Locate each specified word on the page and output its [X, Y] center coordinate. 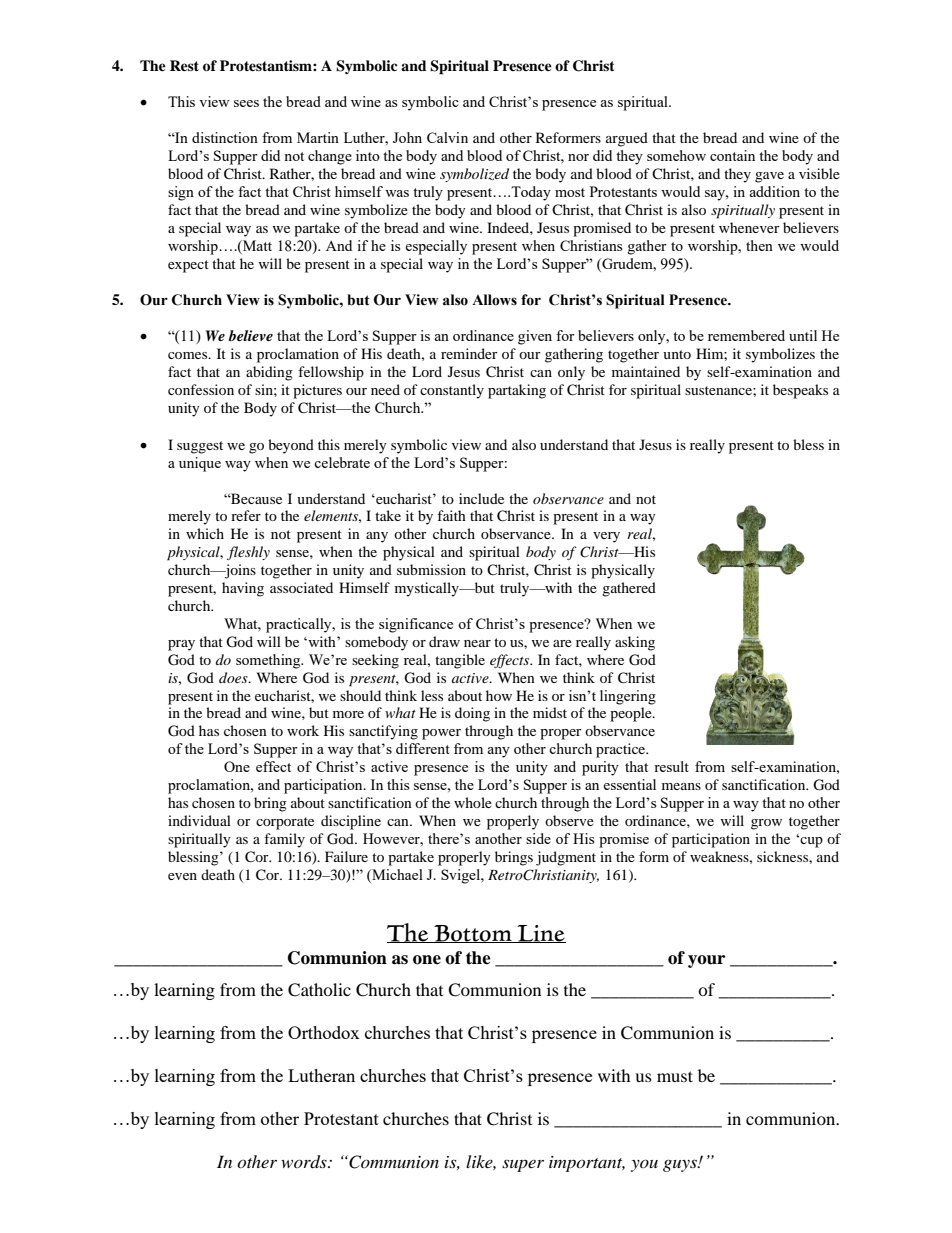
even [182, 876]
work [303, 730]
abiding [269, 373]
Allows [494, 300]
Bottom [473, 934]
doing [472, 714]
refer [246, 515]
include [481, 498]
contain [732, 155]
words [305, 1162]
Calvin [447, 137]
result [671, 766]
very [606, 537]
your [706, 961]
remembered [746, 335]
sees [246, 103]
